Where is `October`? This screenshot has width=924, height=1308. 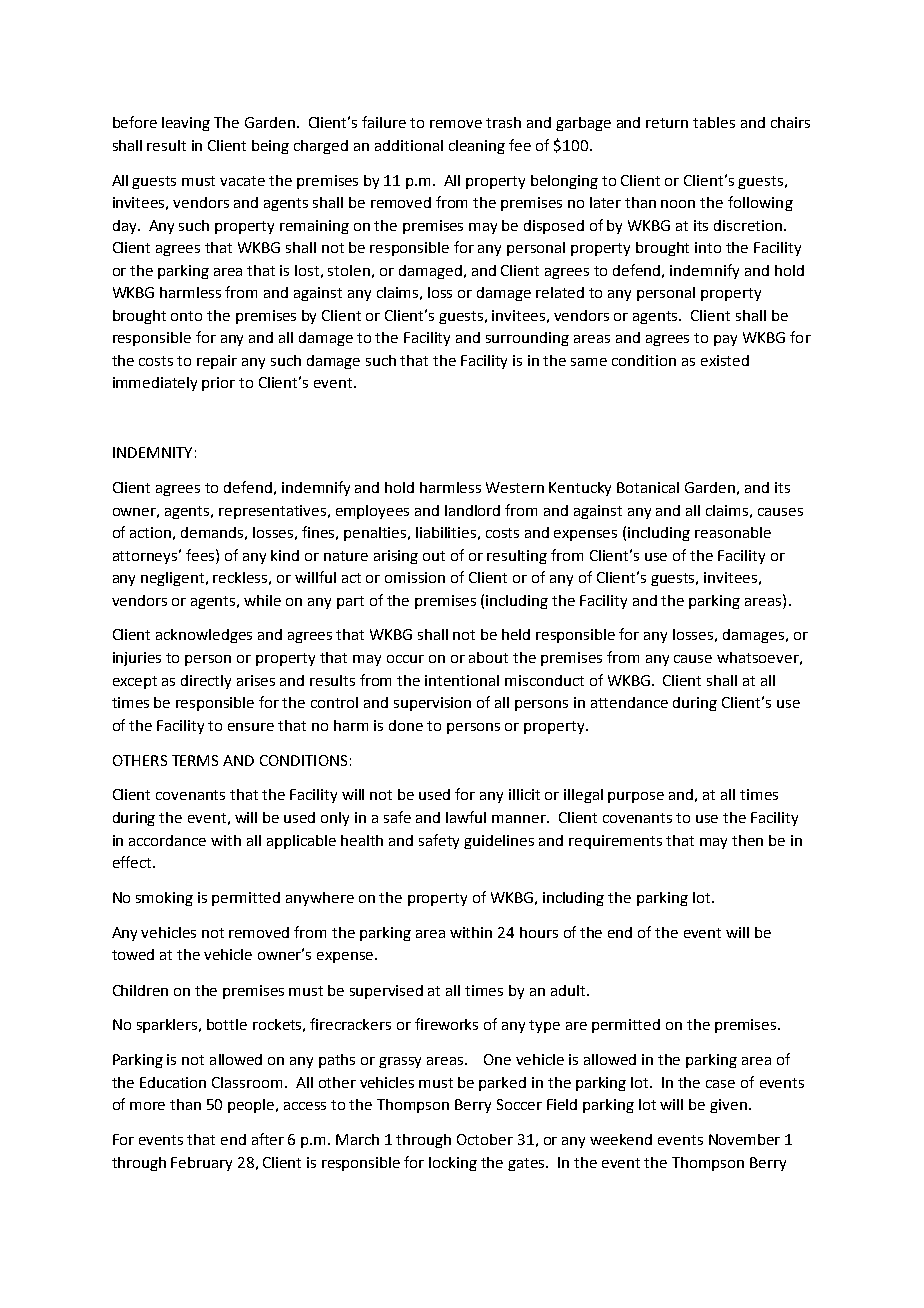 October is located at coordinates (485, 1139).
